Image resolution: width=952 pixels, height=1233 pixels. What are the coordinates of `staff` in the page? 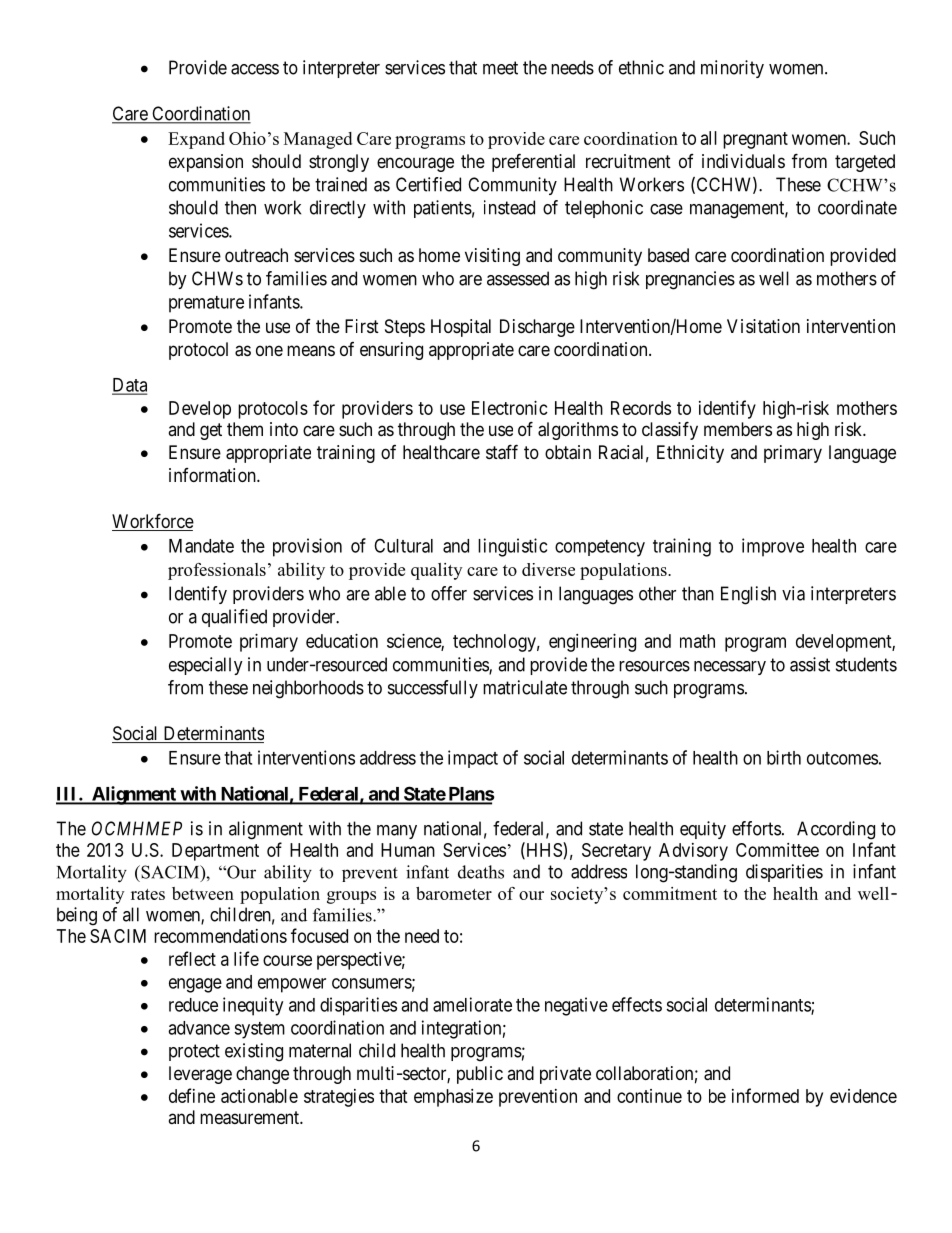 It's located at (502, 452).
